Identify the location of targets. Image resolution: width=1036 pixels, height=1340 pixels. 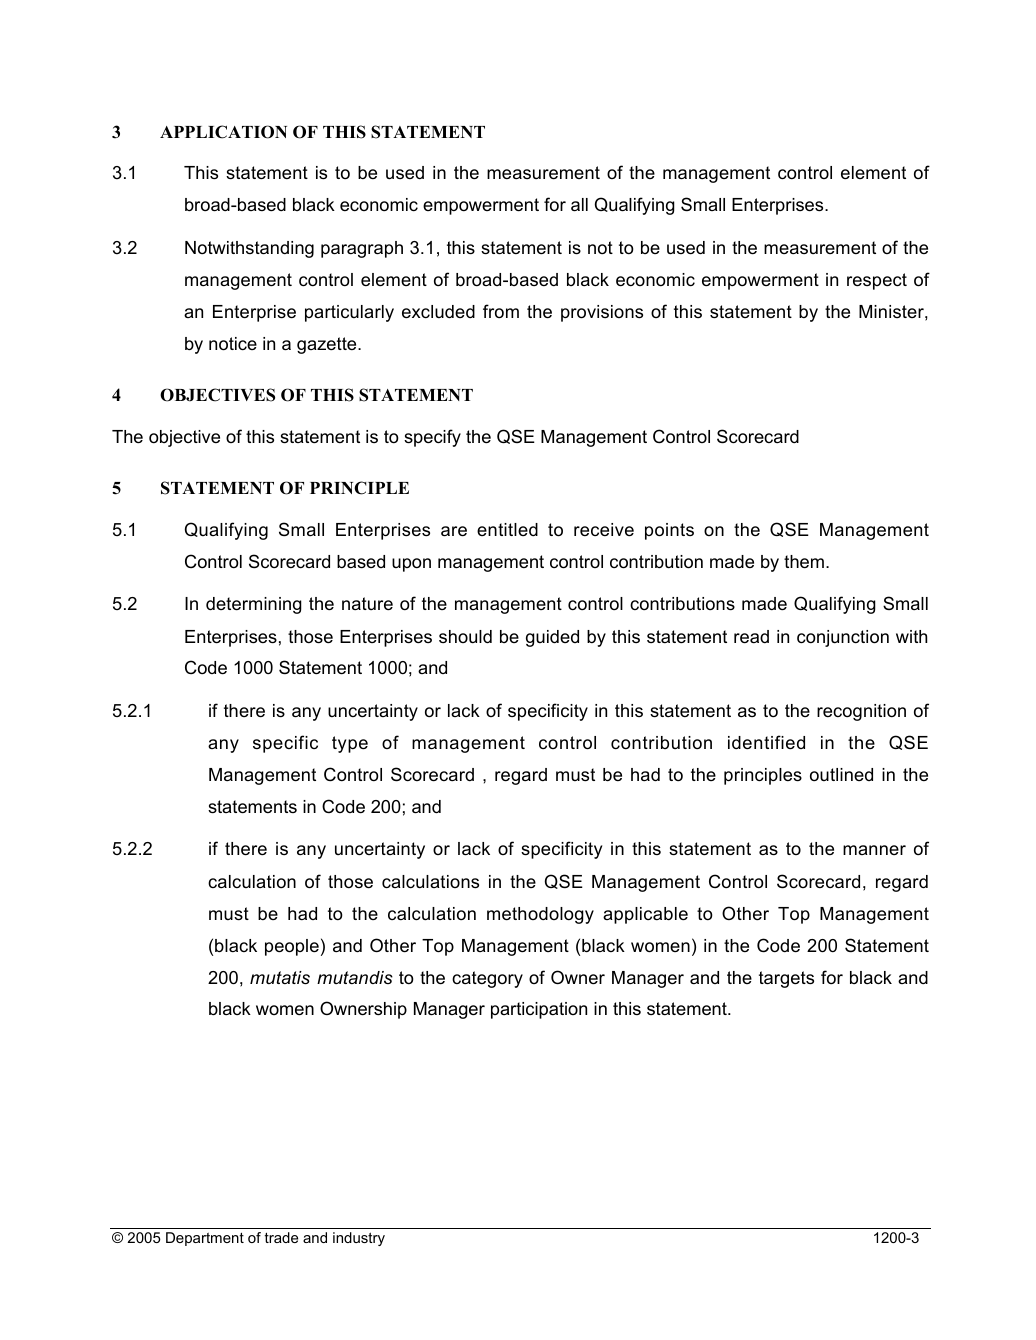
(786, 979).
